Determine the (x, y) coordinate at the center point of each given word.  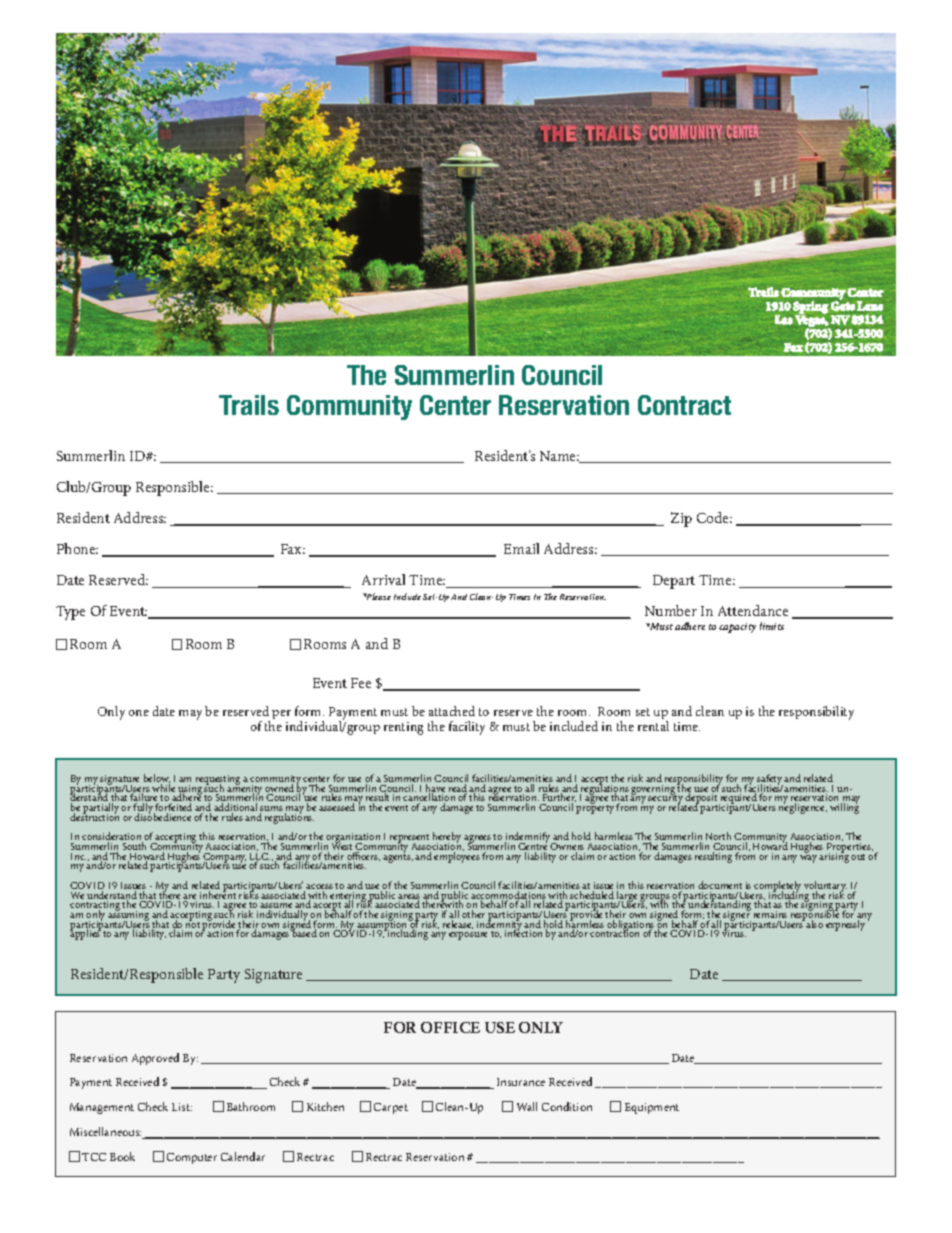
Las (784, 320)
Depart (674, 582)
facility (467, 728)
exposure (468, 936)
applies (85, 934)
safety (770, 781)
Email (521, 548)
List (182, 1107)
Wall (527, 1106)
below (157, 779)
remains (770, 914)
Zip (681, 519)
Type (70, 613)
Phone (77, 548)
